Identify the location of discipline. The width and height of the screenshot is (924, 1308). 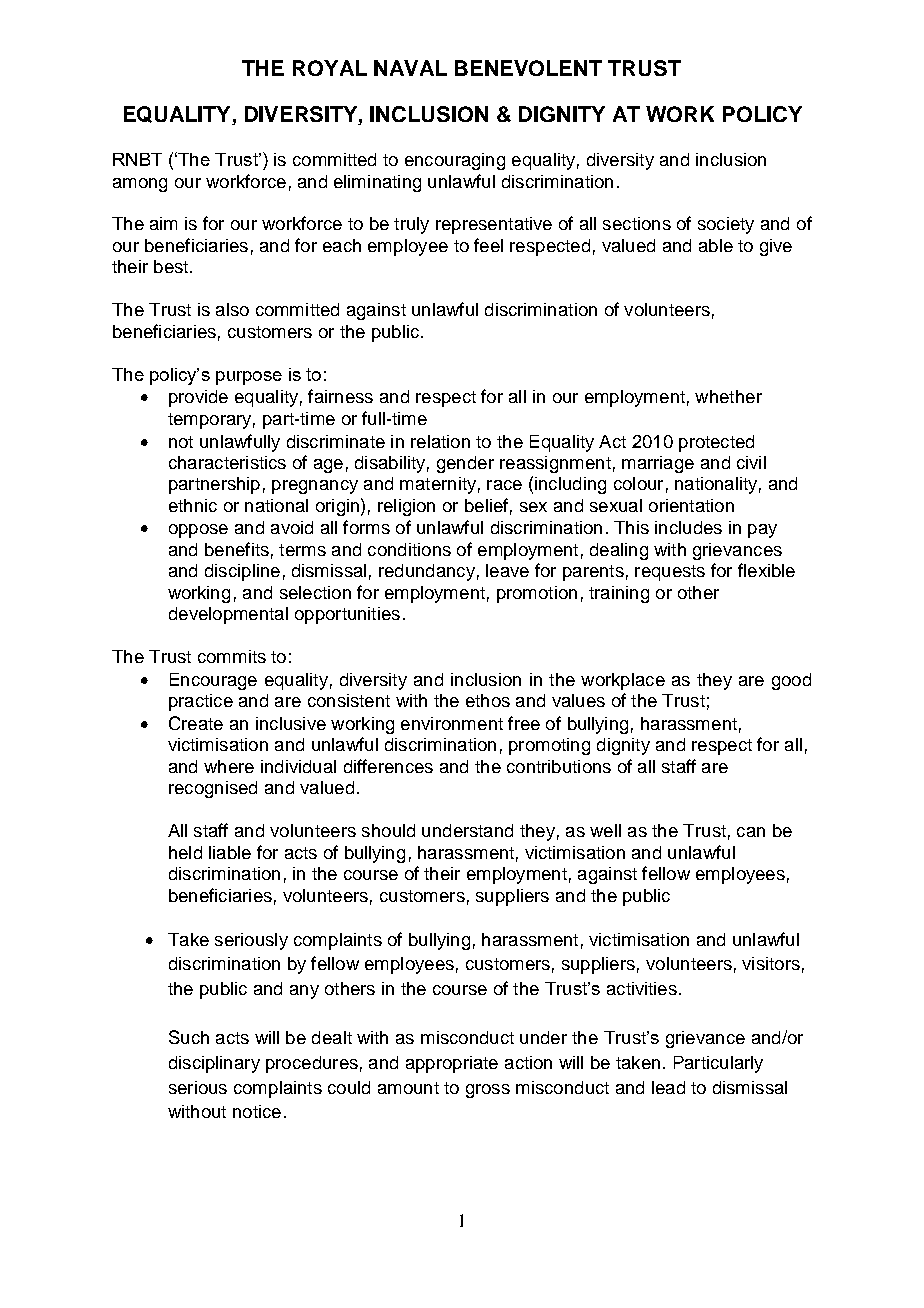
(242, 572).
